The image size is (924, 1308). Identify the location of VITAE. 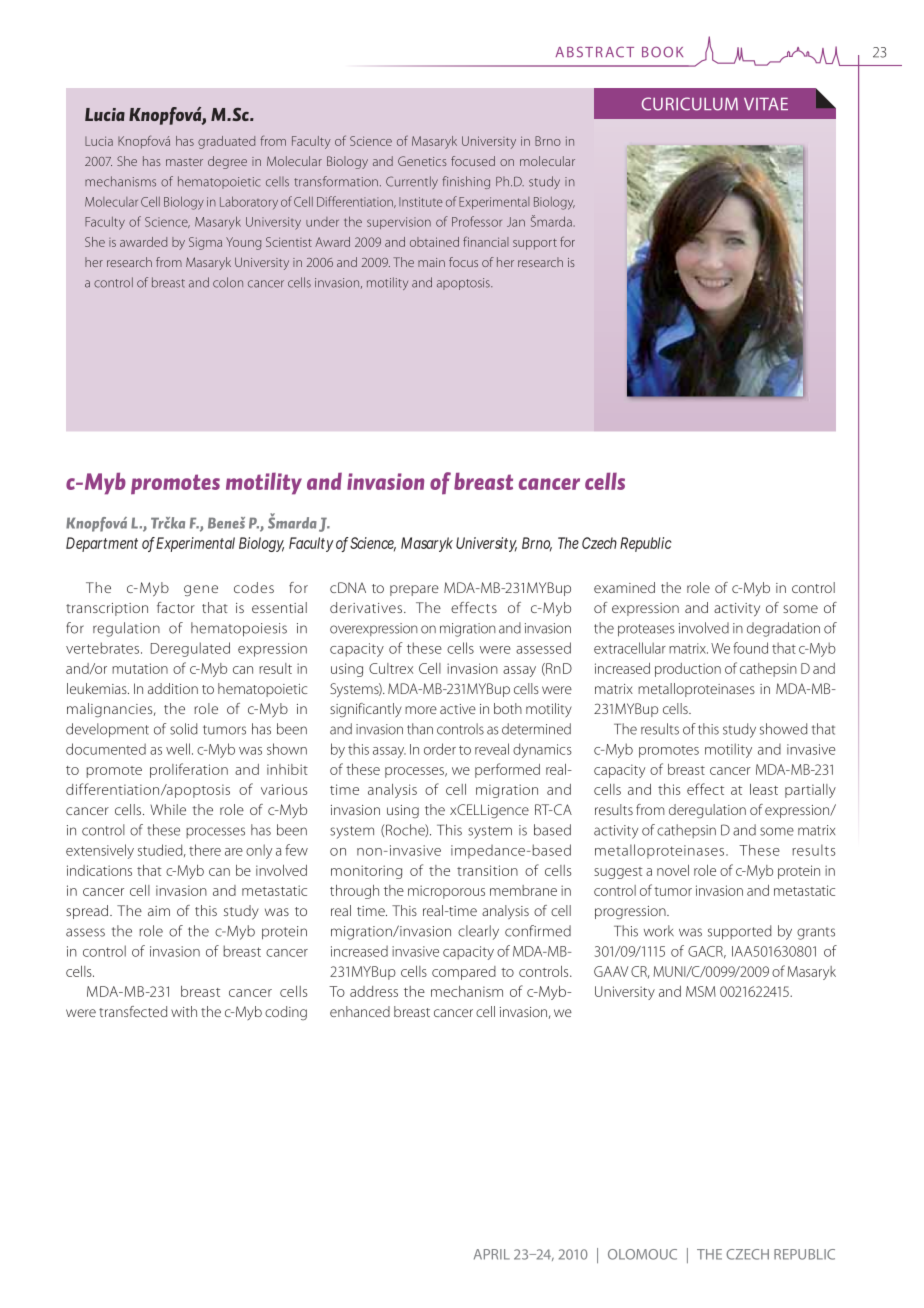
(766, 104).
